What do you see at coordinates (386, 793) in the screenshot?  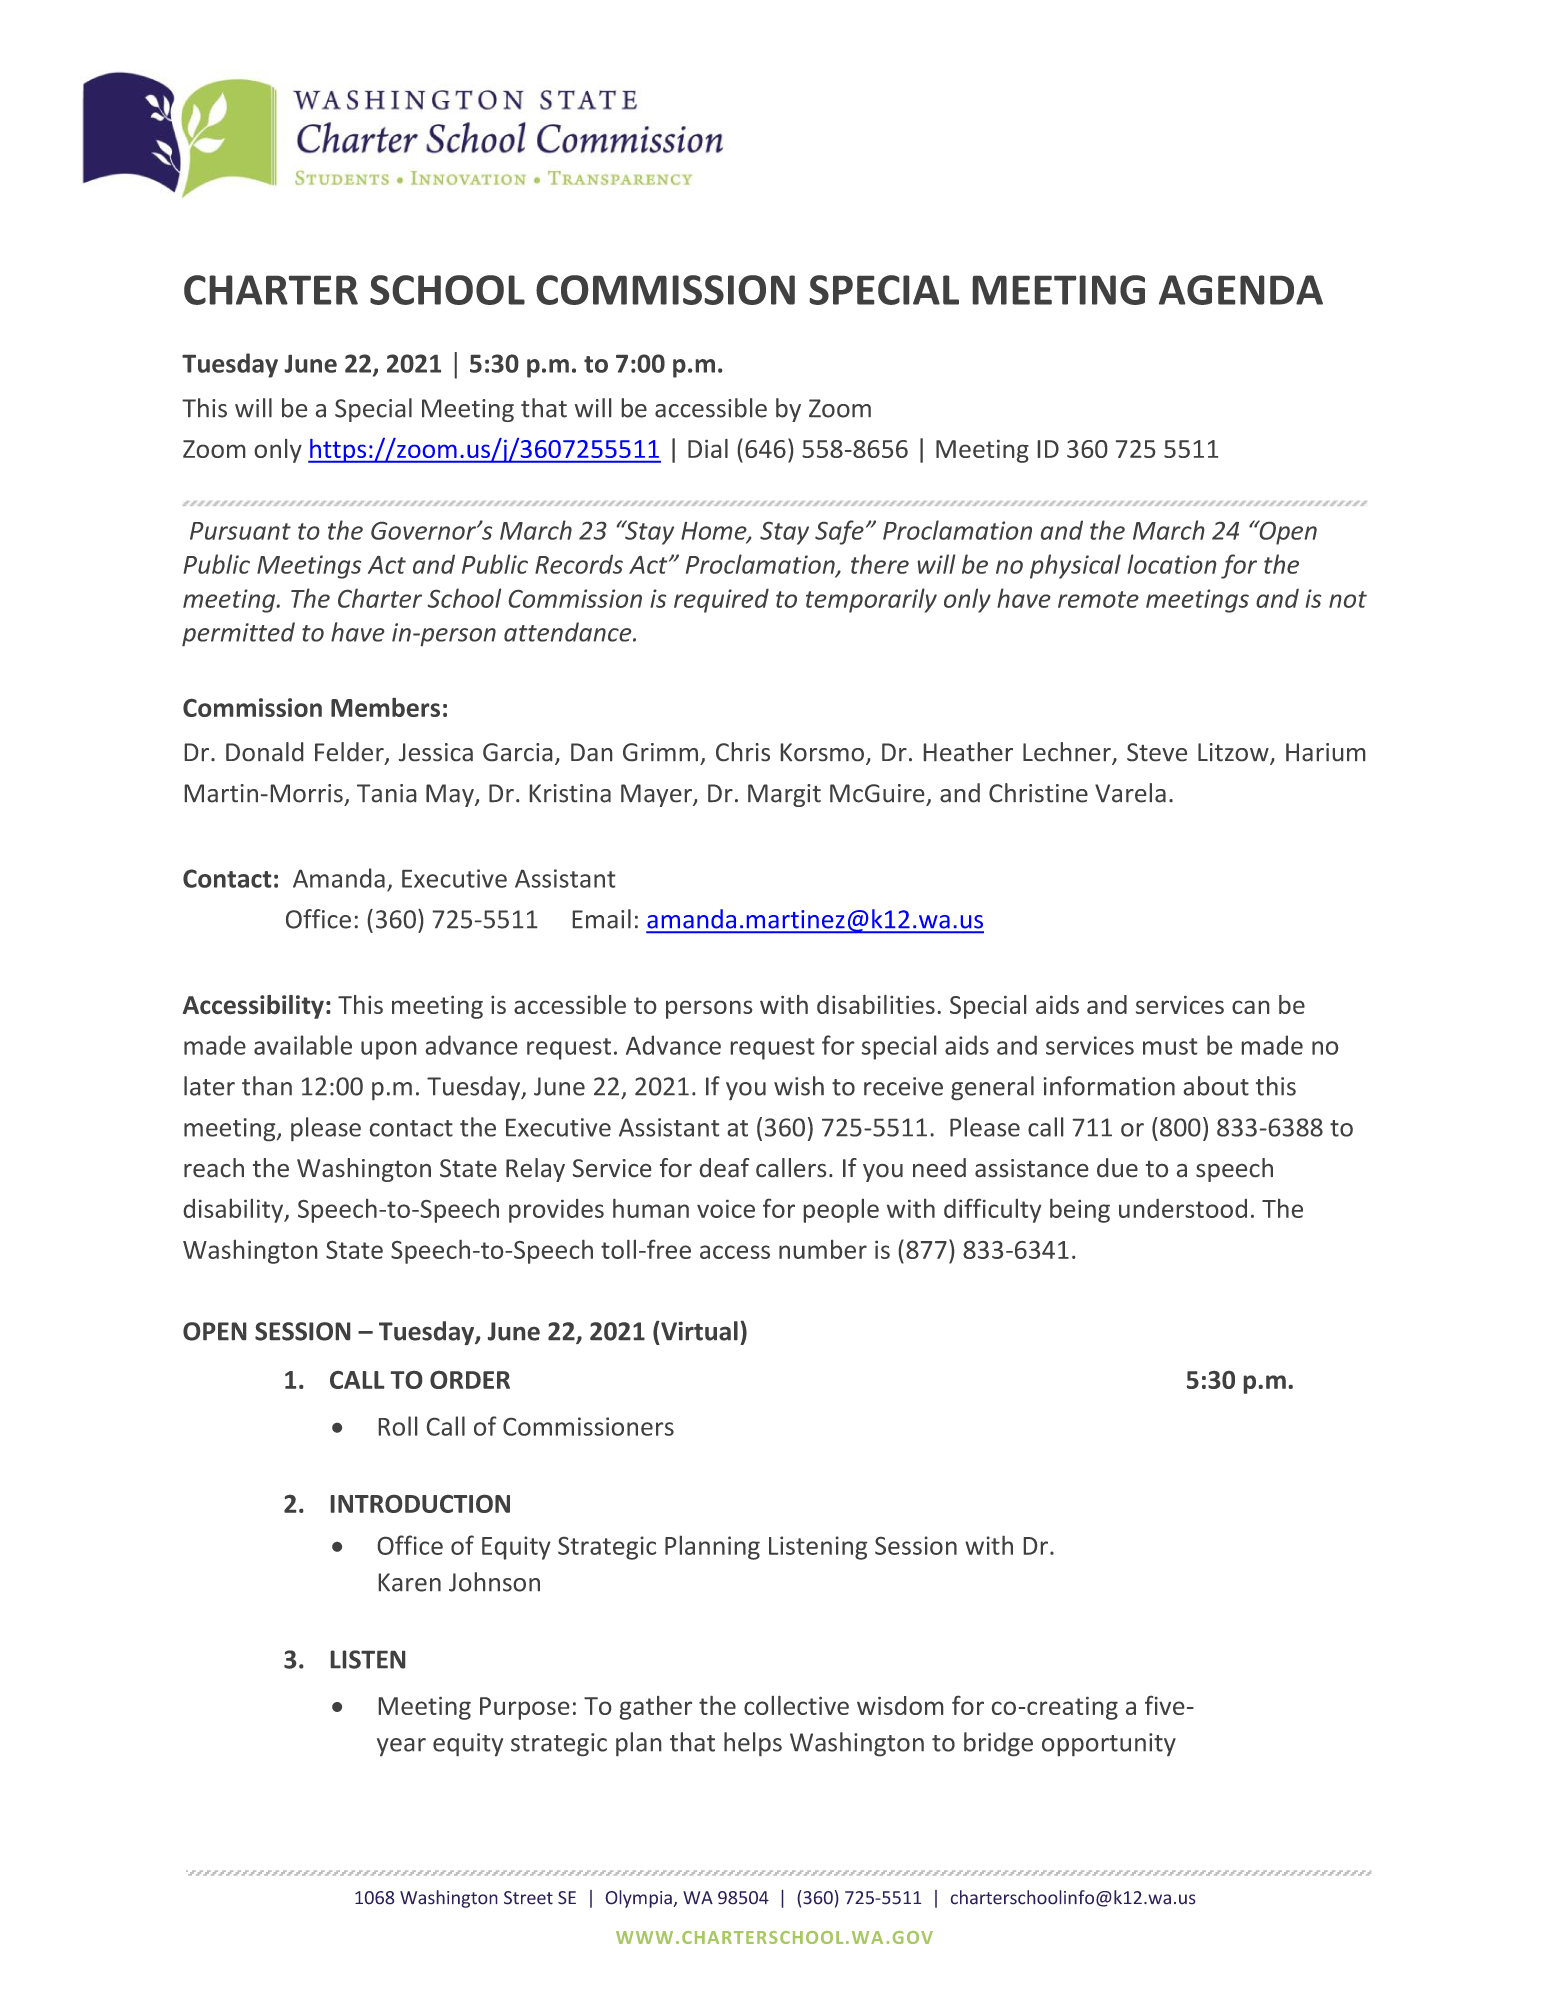 I see `Tania` at bounding box center [386, 793].
